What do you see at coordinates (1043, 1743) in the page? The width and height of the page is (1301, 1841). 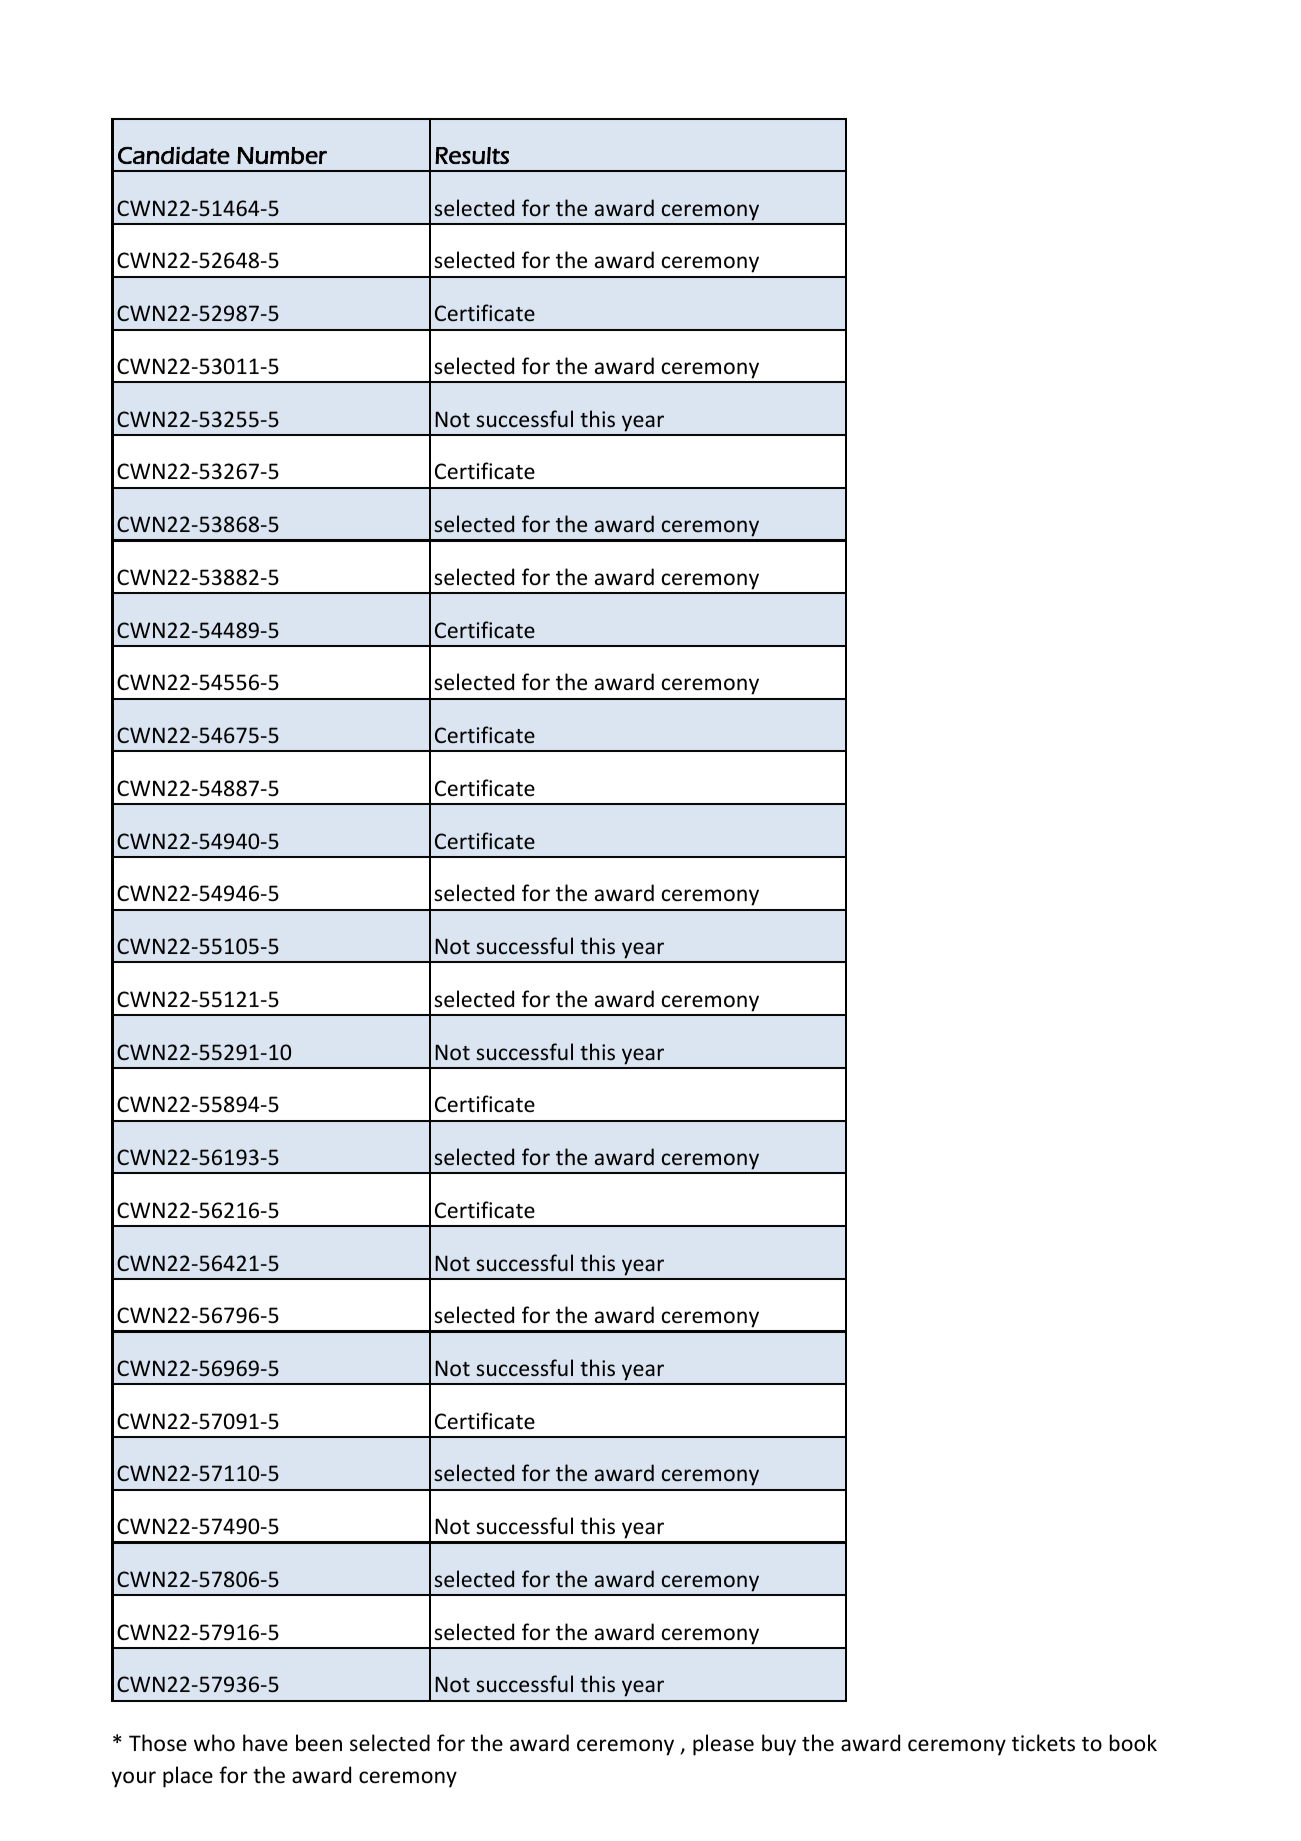 I see `tickets` at bounding box center [1043, 1743].
